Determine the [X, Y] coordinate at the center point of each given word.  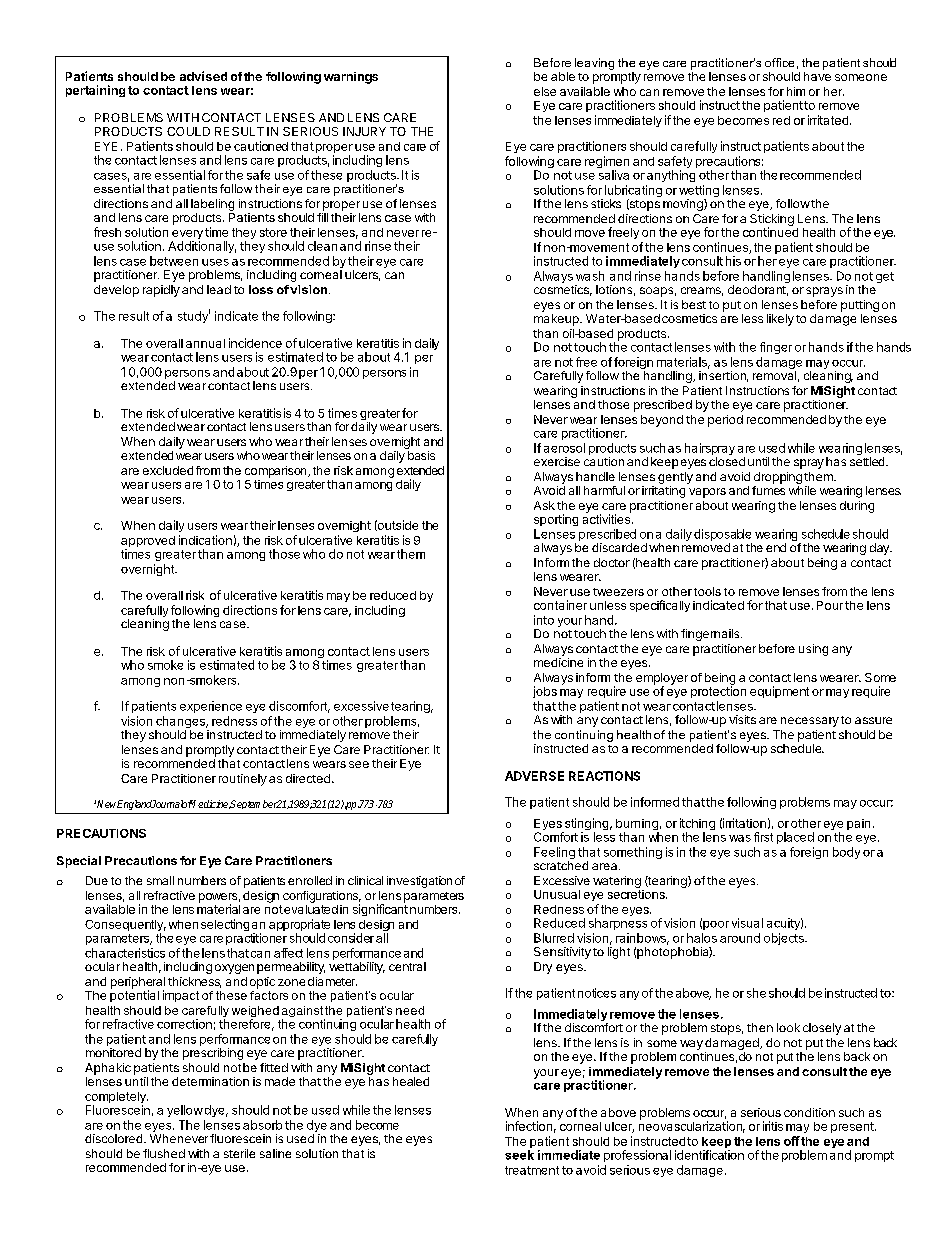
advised [203, 76]
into [544, 620]
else [545, 91]
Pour [830, 605]
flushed [164, 1153]
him [796, 91]
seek [519, 1155]
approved [148, 543]
